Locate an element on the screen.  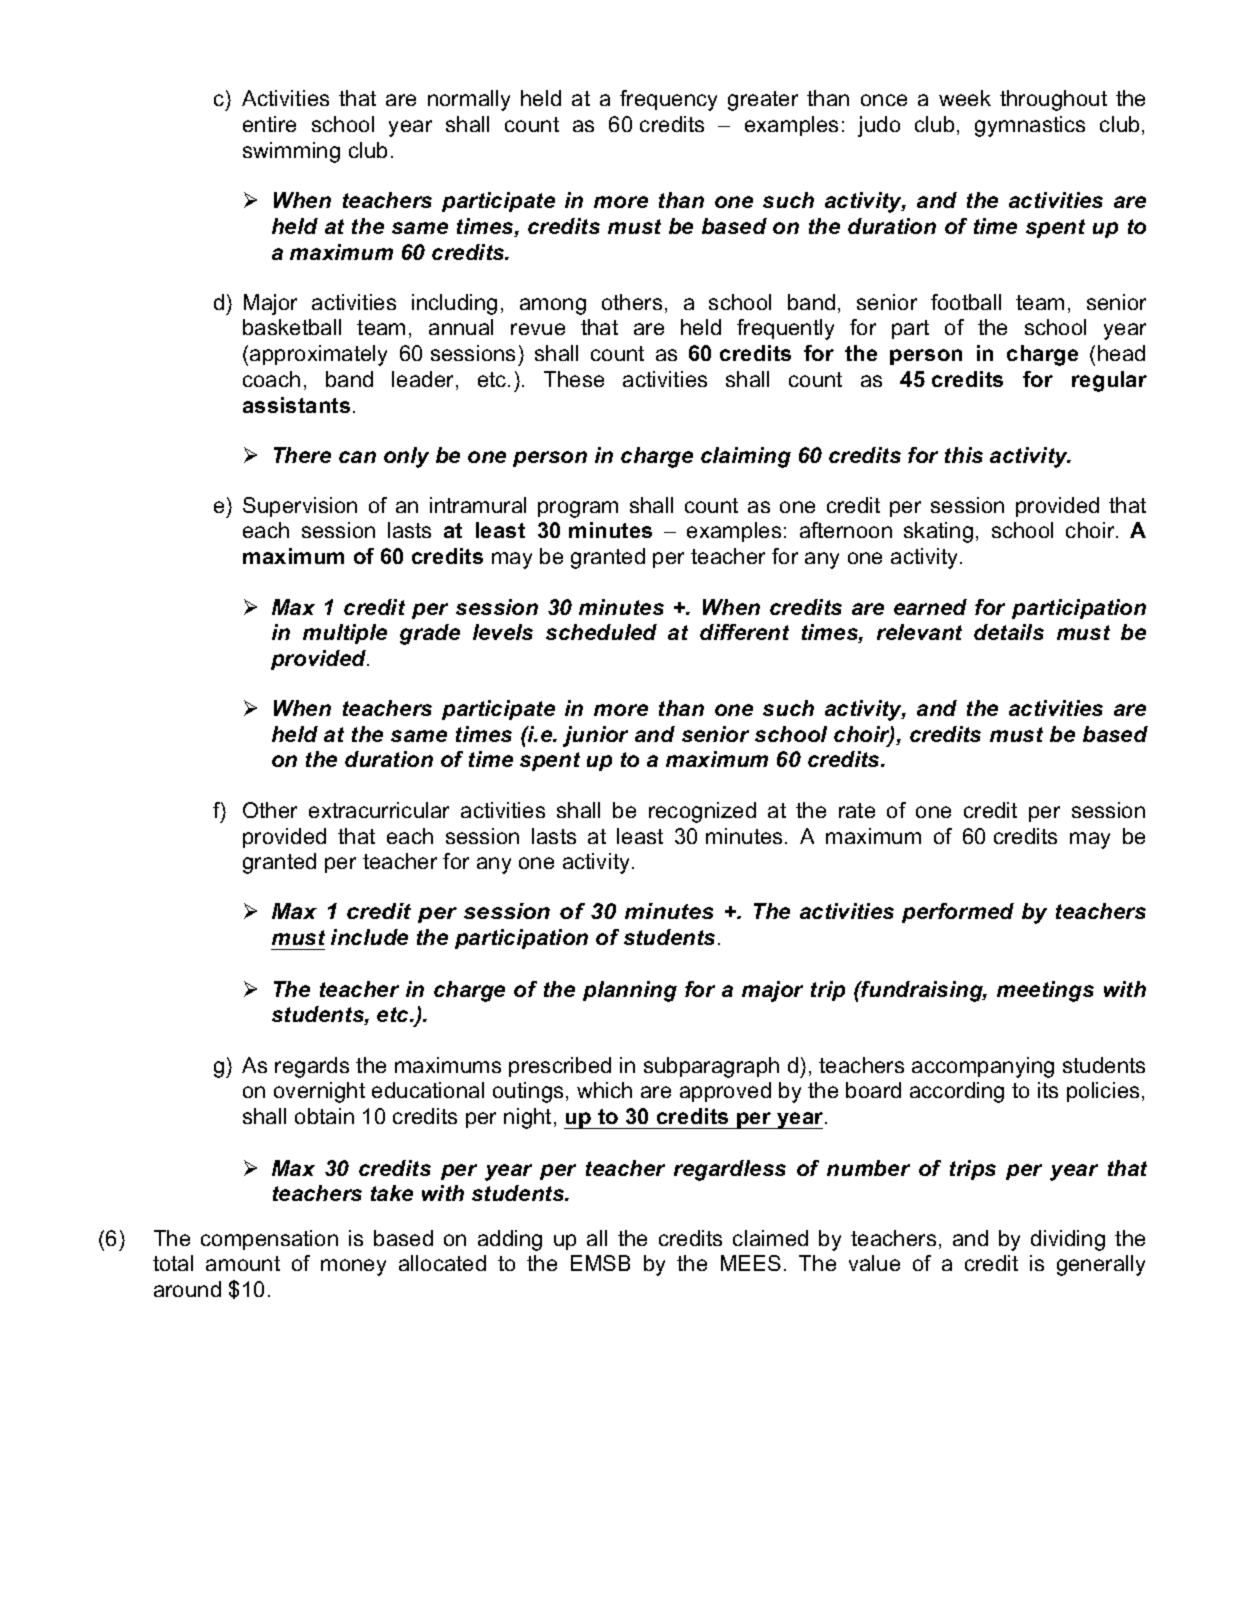
include is located at coordinates (369, 937).
